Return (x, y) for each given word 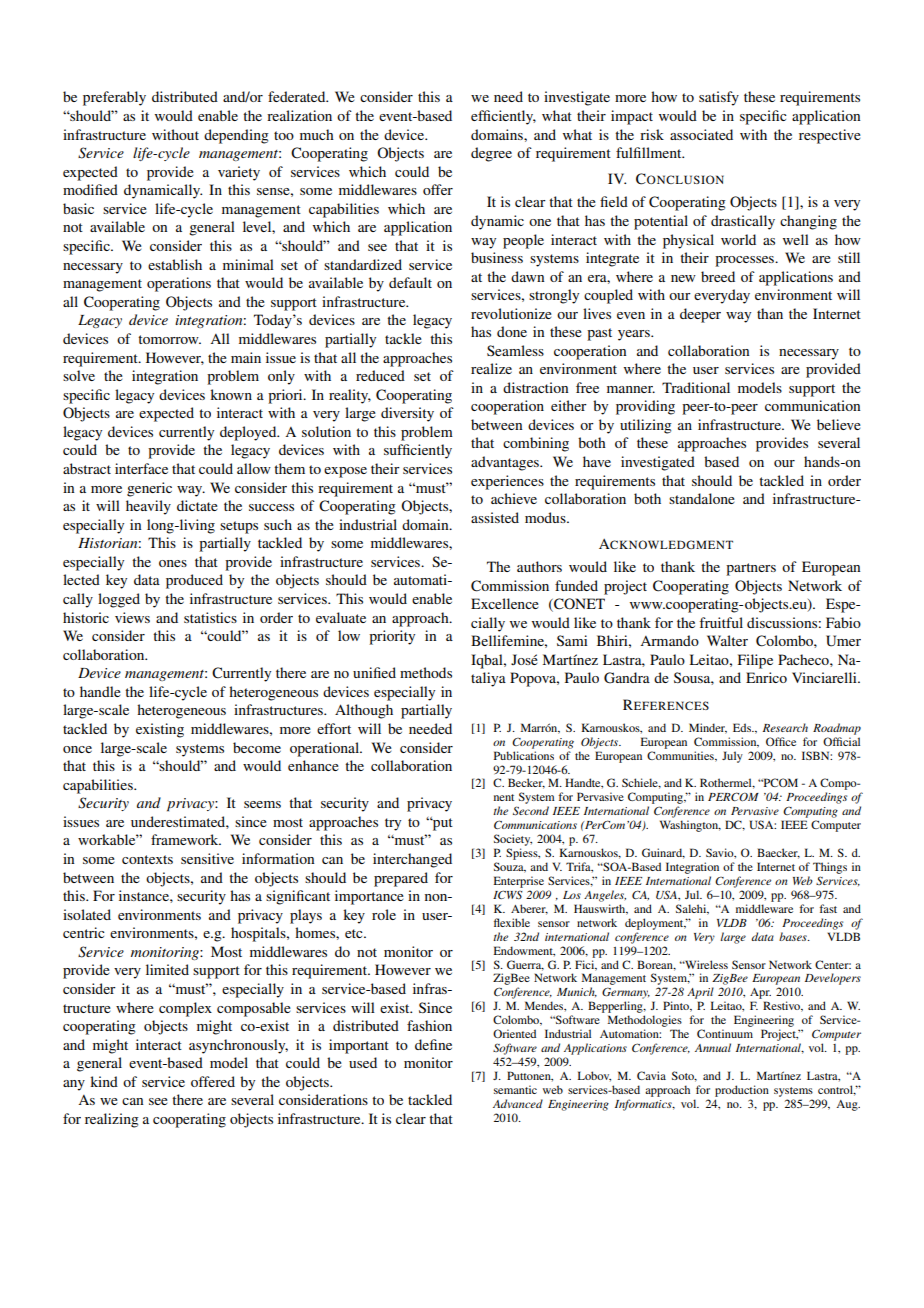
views (132, 617)
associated (701, 134)
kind (104, 1081)
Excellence (505, 603)
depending (236, 136)
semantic (515, 1089)
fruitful (721, 622)
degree (491, 154)
